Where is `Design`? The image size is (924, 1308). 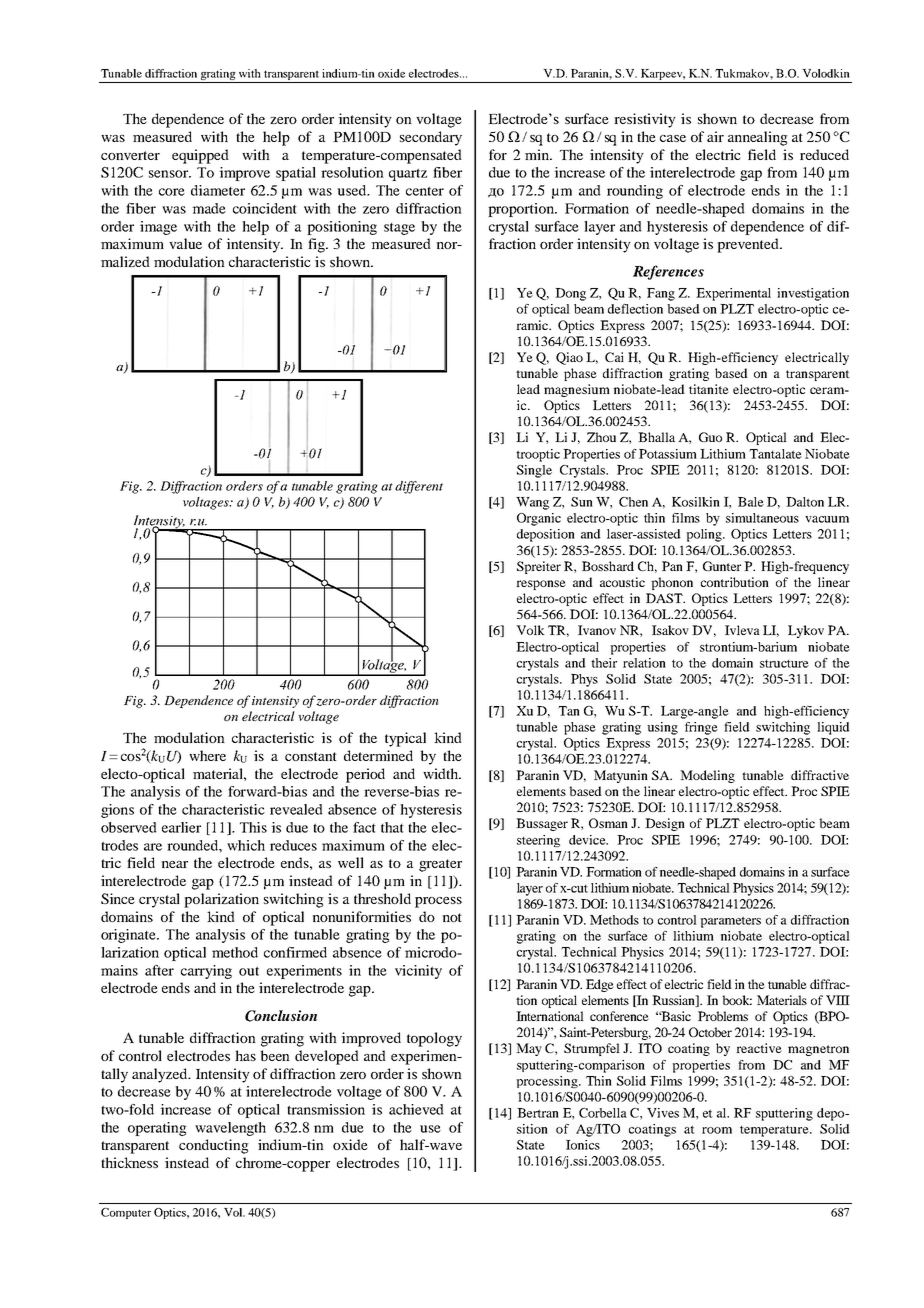 Design is located at coordinates (665, 824).
